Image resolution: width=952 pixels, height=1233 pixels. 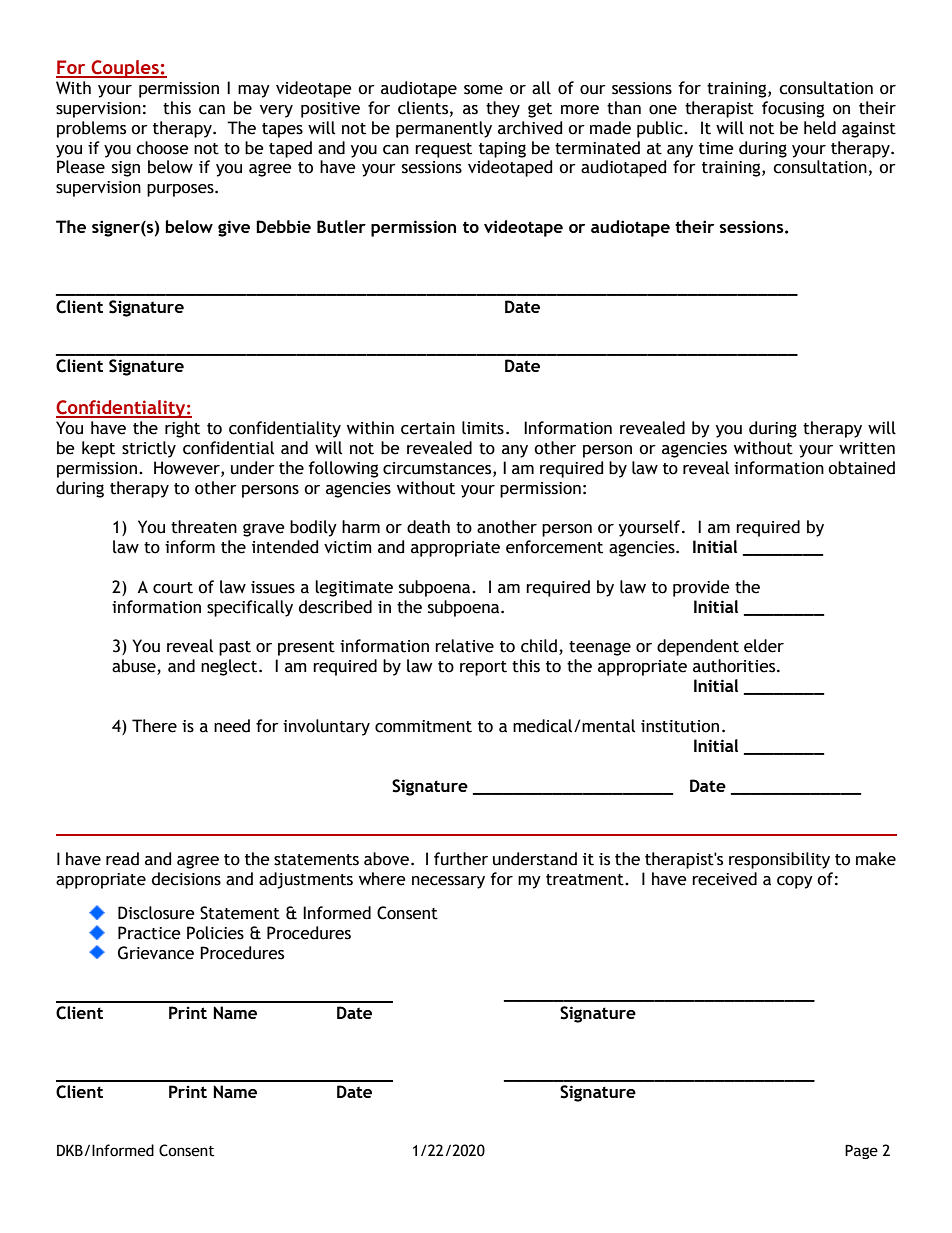 I want to click on Grievance, so click(x=156, y=953).
